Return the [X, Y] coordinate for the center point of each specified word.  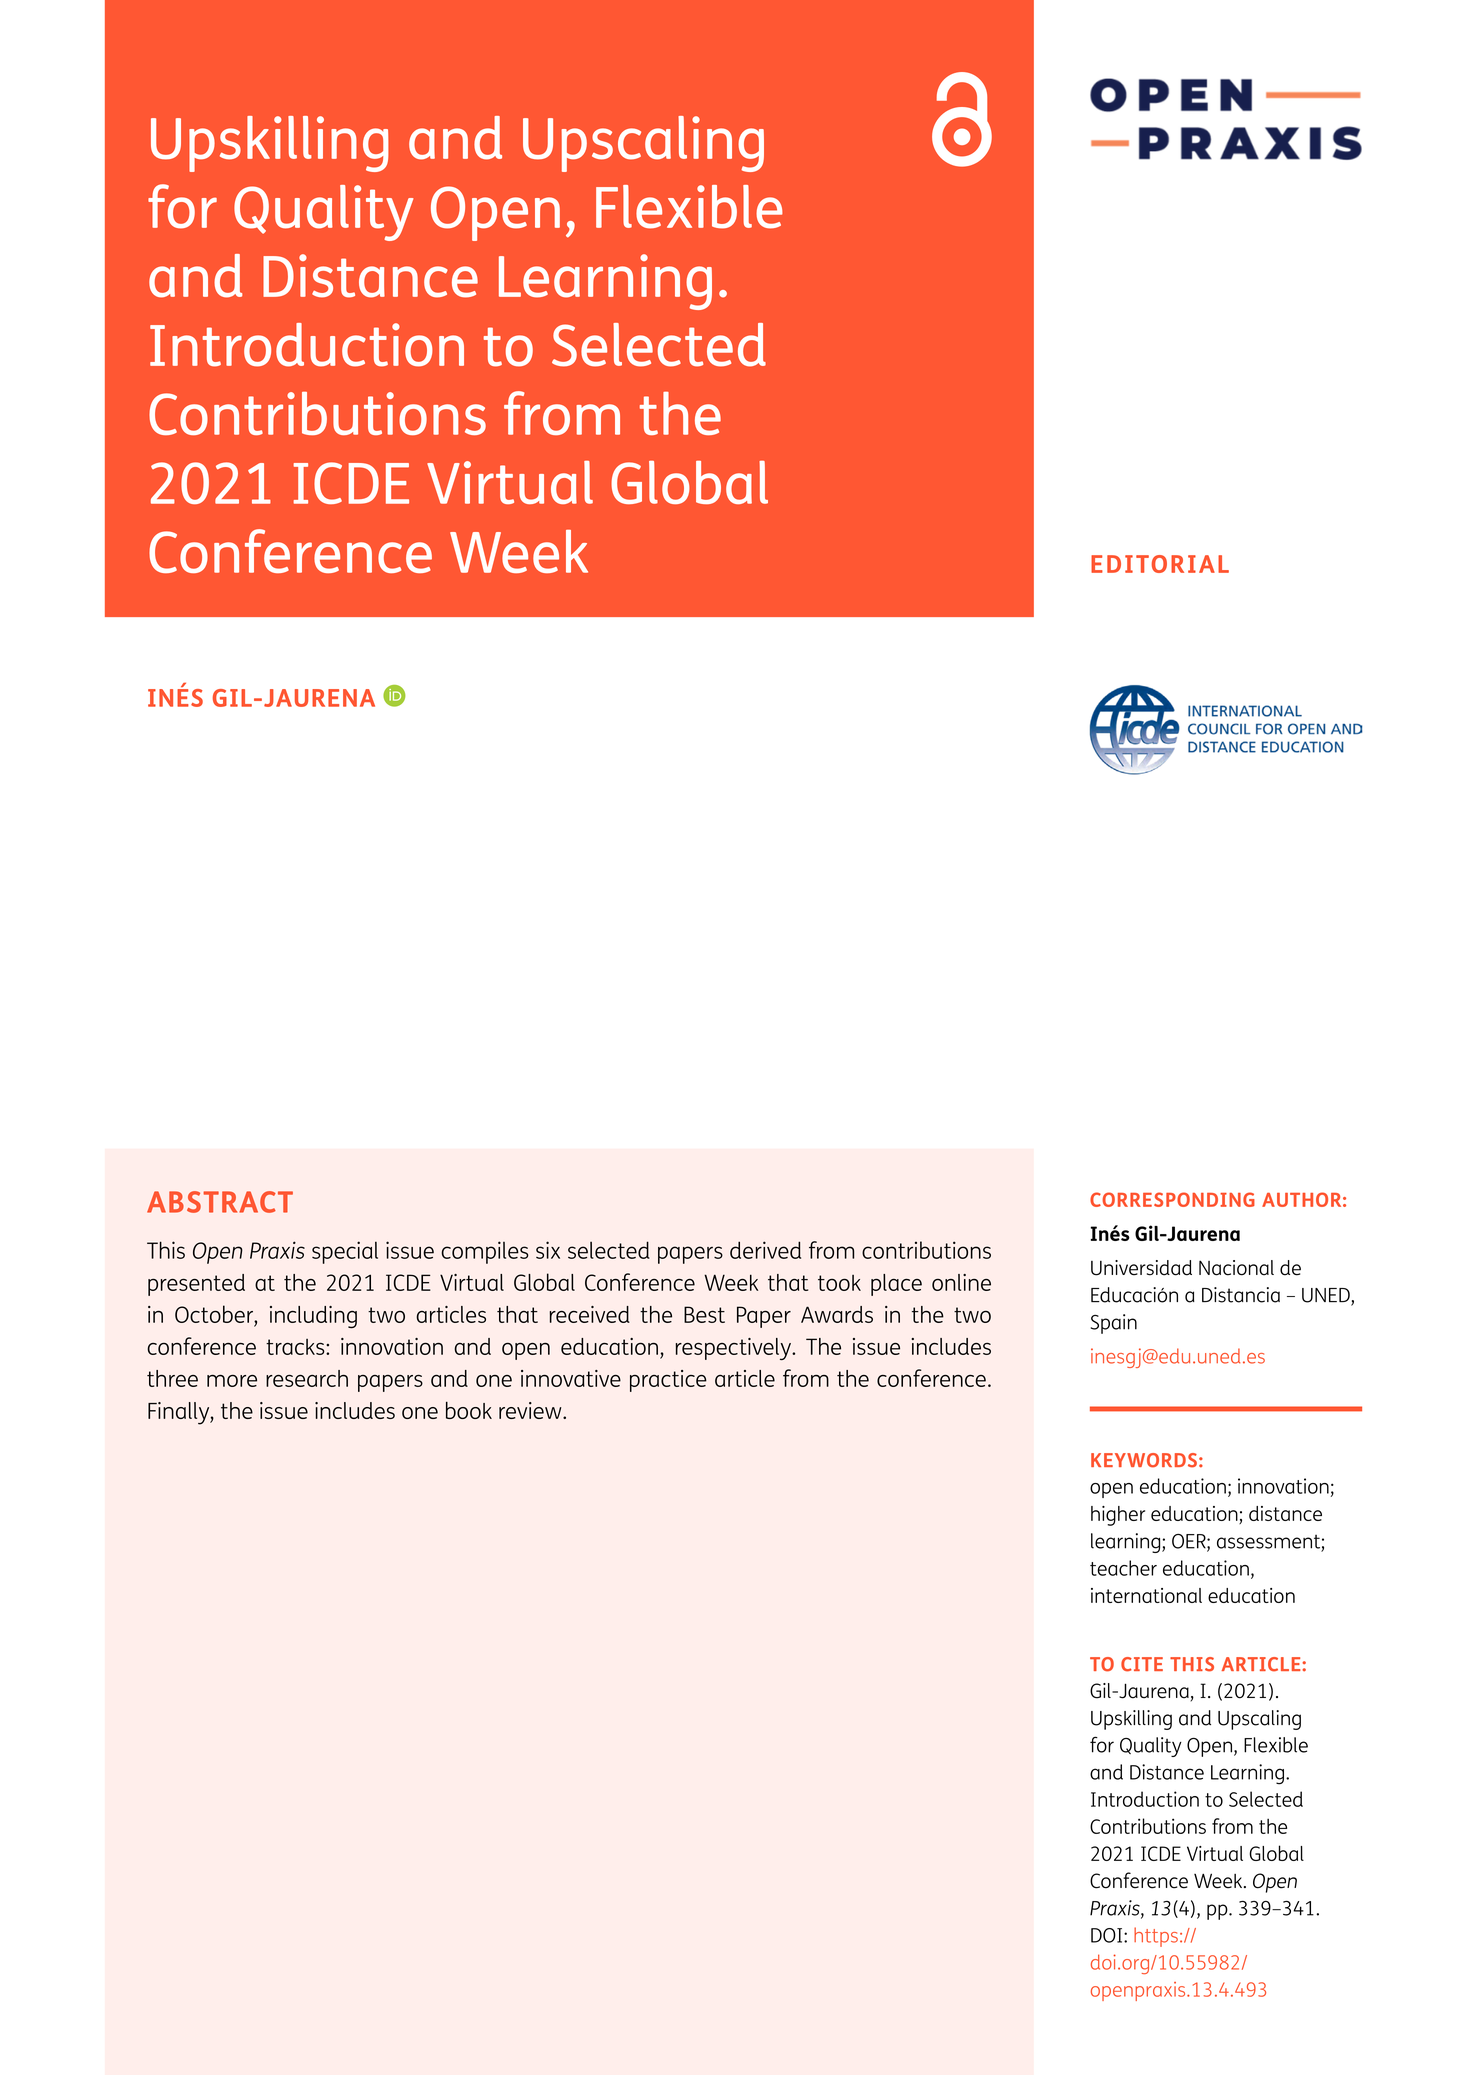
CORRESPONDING [1172, 1199]
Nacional [1236, 1268]
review [531, 1410]
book [469, 1410]
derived [765, 1250]
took [839, 1283]
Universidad [1141, 1268]
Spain [1114, 1324]
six [548, 1250]
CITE [1142, 1664]
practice [668, 1381]
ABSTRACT [220, 1202]
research [307, 1378]
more [232, 1380]
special [345, 1252]
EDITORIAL [1160, 564]
